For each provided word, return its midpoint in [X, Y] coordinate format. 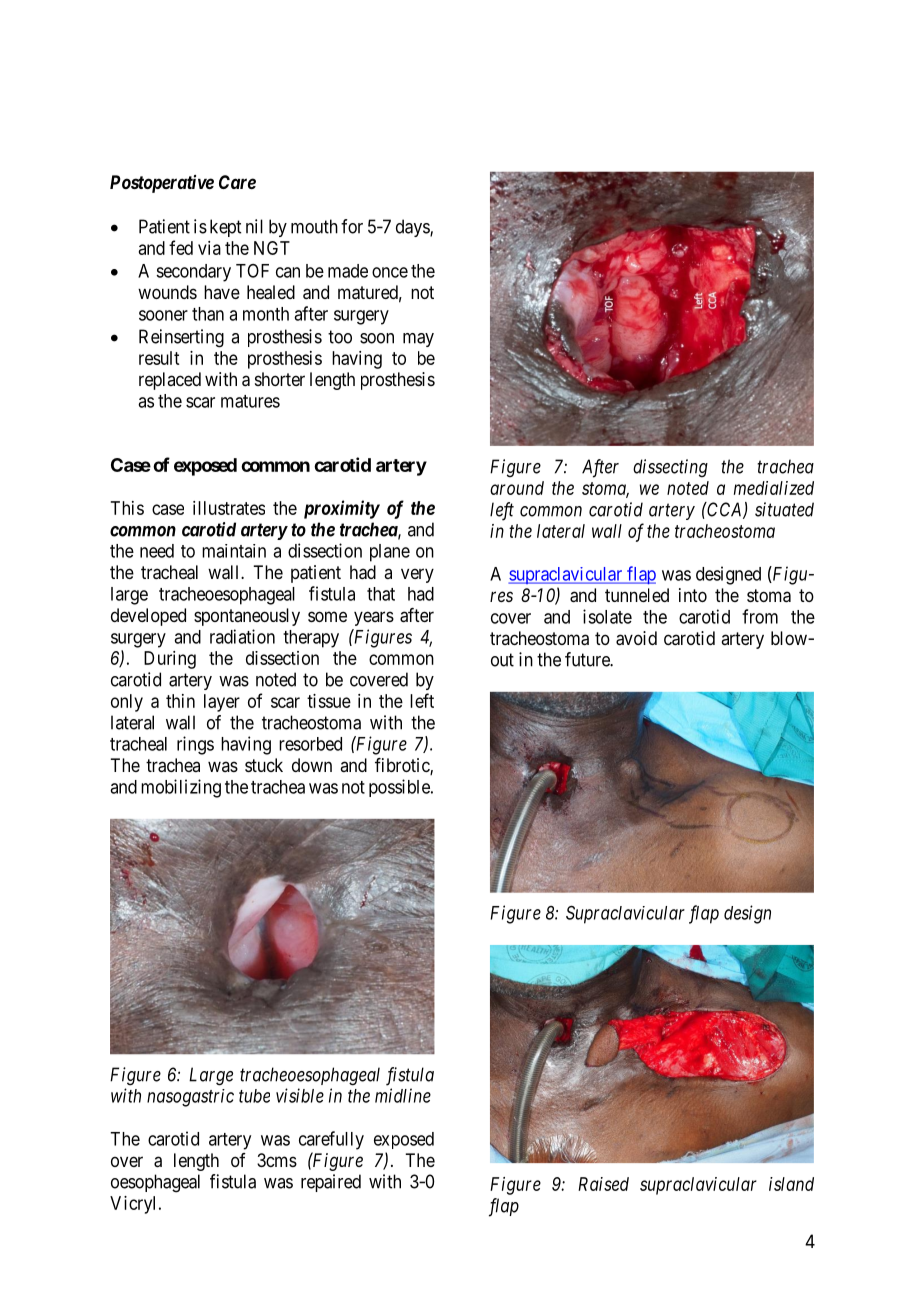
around [517, 488]
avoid [636, 638]
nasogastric [190, 1098]
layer [222, 703]
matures [250, 401]
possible [400, 788]
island [791, 1184]
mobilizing [181, 788]
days [413, 228]
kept [225, 228]
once [390, 272]
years [374, 618]
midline [403, 1095]
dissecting [670, 468]
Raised [603, 1184]
